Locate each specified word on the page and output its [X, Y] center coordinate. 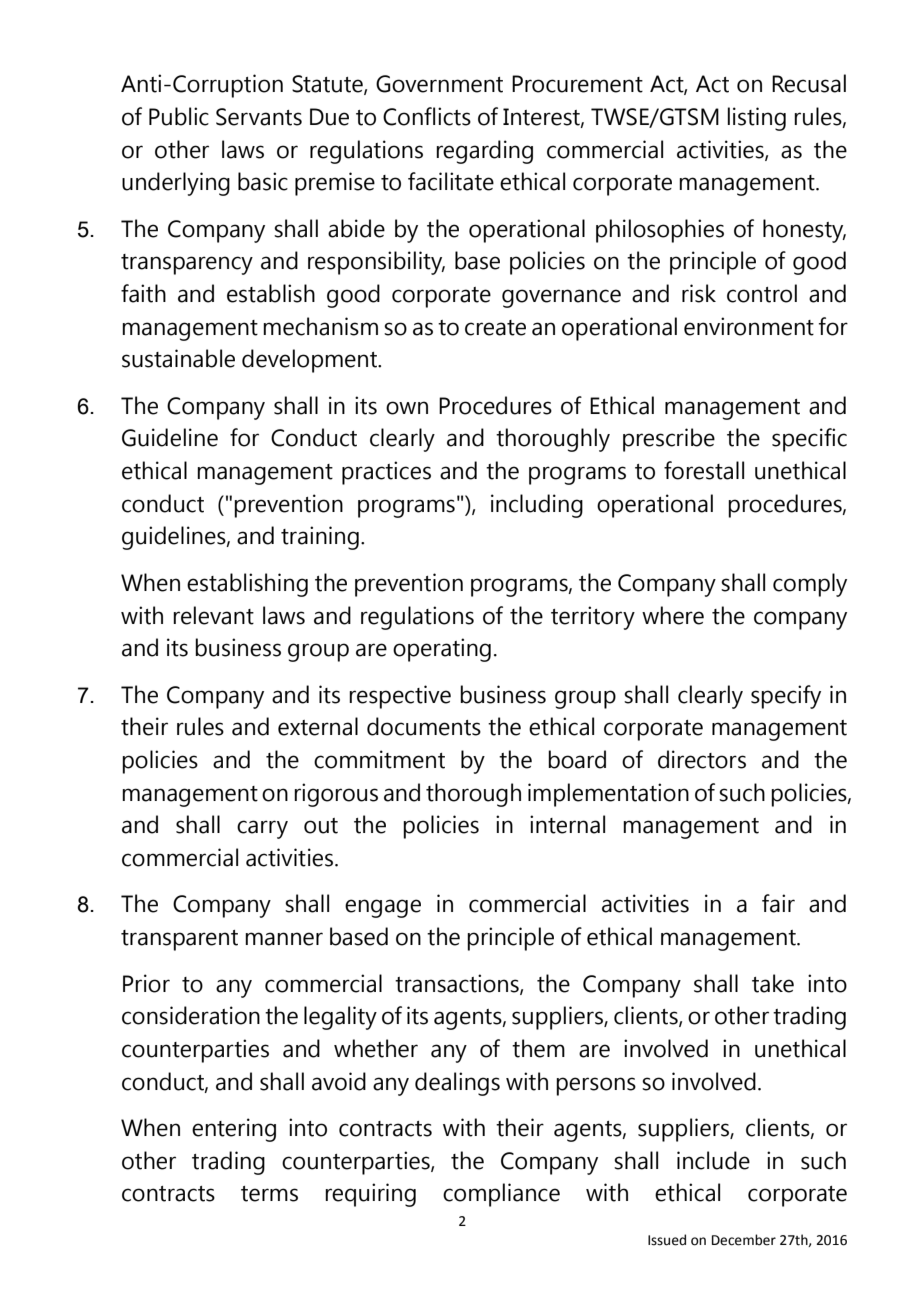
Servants [259, 117]
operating [442, 650]
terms [269, 1194]
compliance [501, 1195]
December [744, 1240]
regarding [484, 152]
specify [786, 697]
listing [757, 119]
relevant [213, 615]
